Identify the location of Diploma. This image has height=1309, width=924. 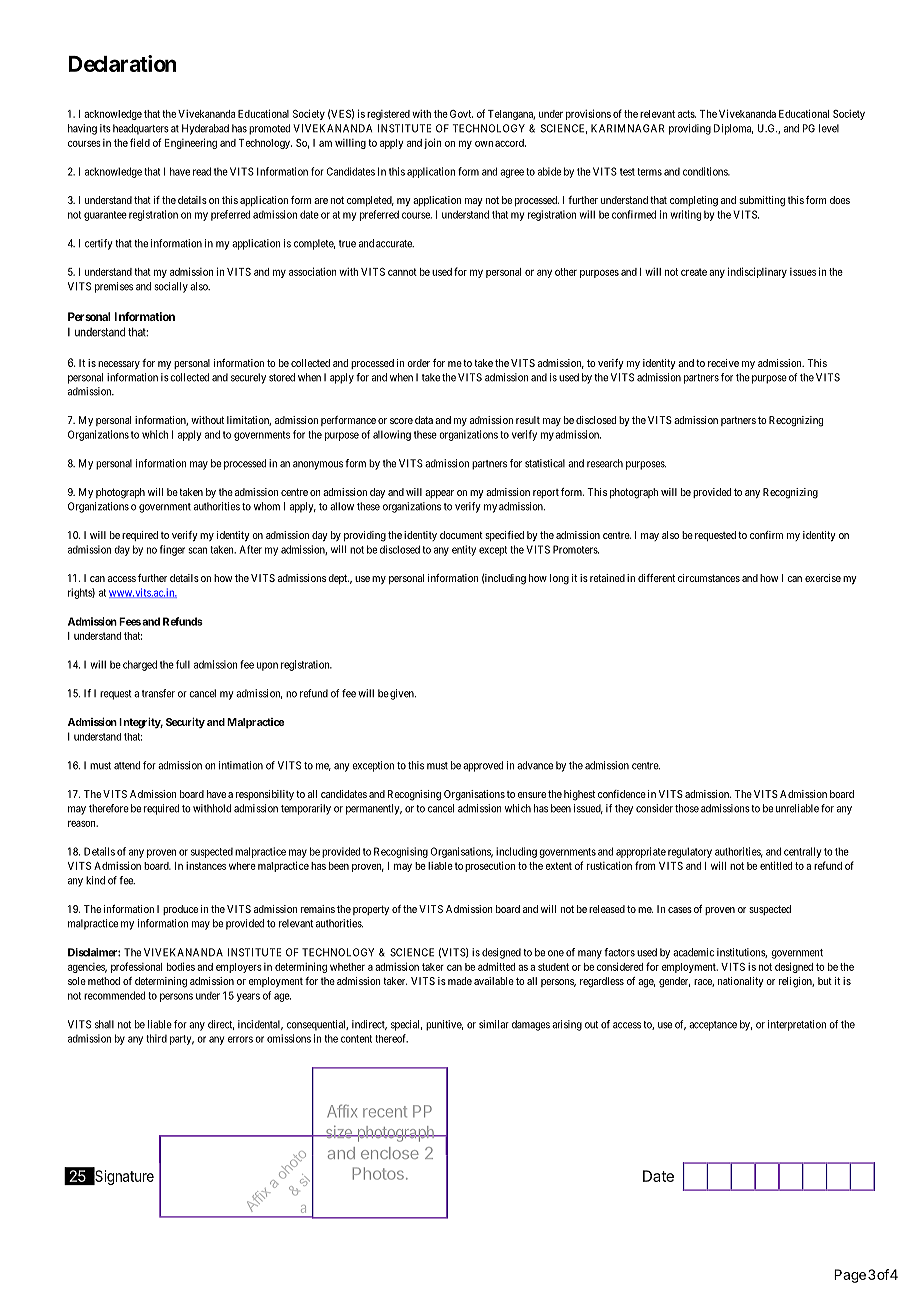
(733, 129).
